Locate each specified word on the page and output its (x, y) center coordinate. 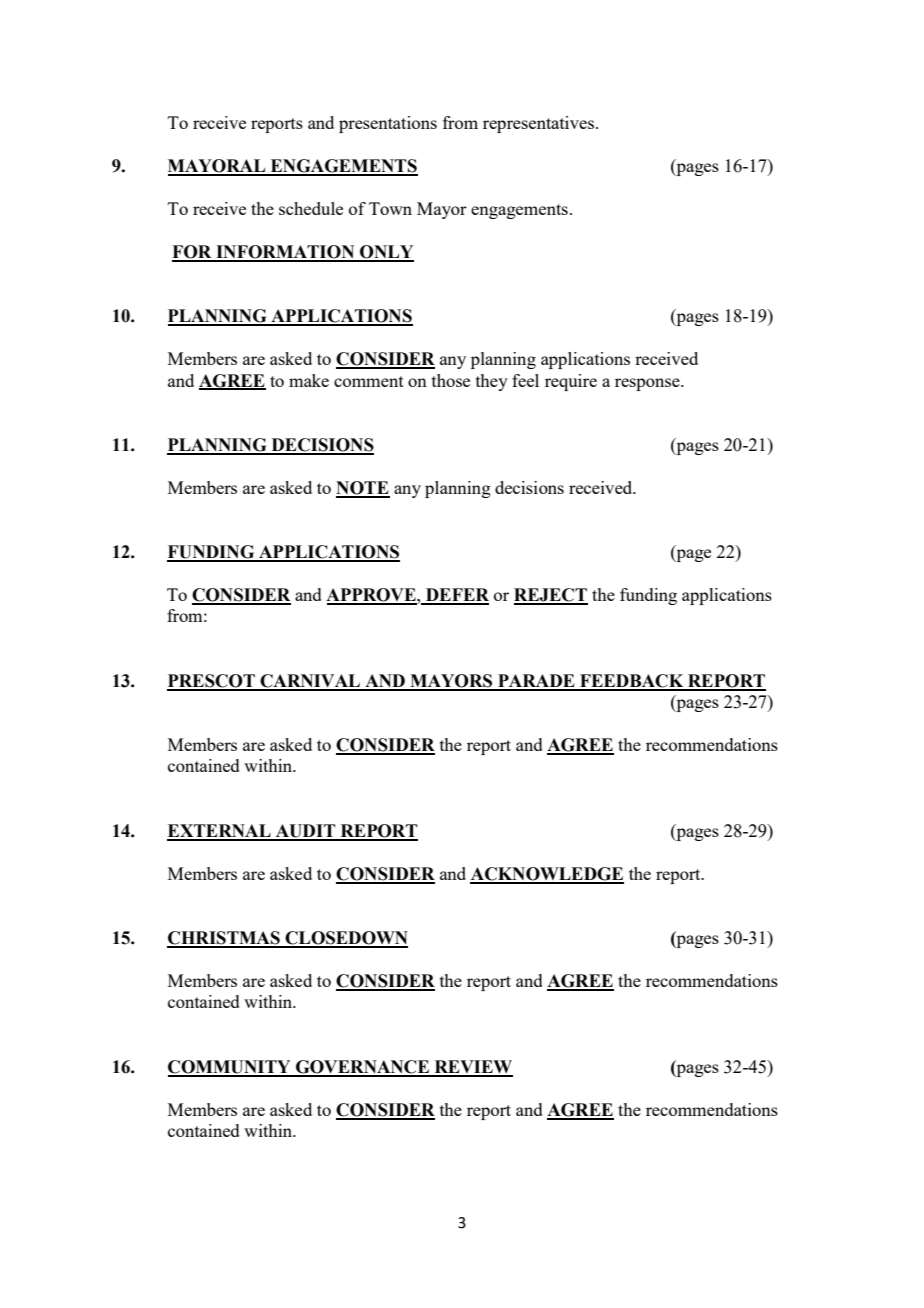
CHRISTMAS (224, 939)
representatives (538, 124)
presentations (388, 124)
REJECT (551, 596)
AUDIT (305, 832)
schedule (311, 208)
